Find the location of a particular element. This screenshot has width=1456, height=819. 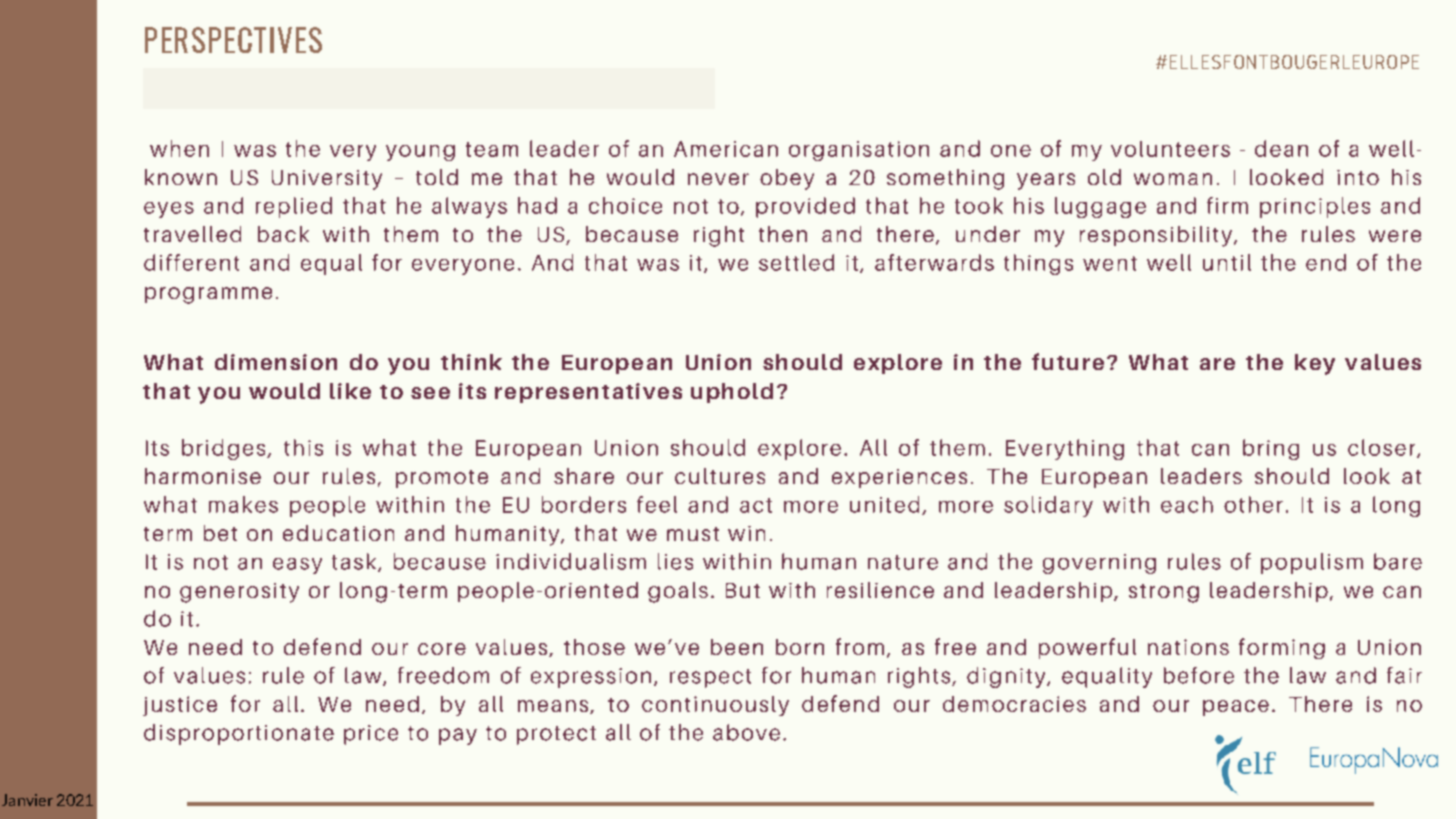

uphold is located at coordinates (732, 393).
